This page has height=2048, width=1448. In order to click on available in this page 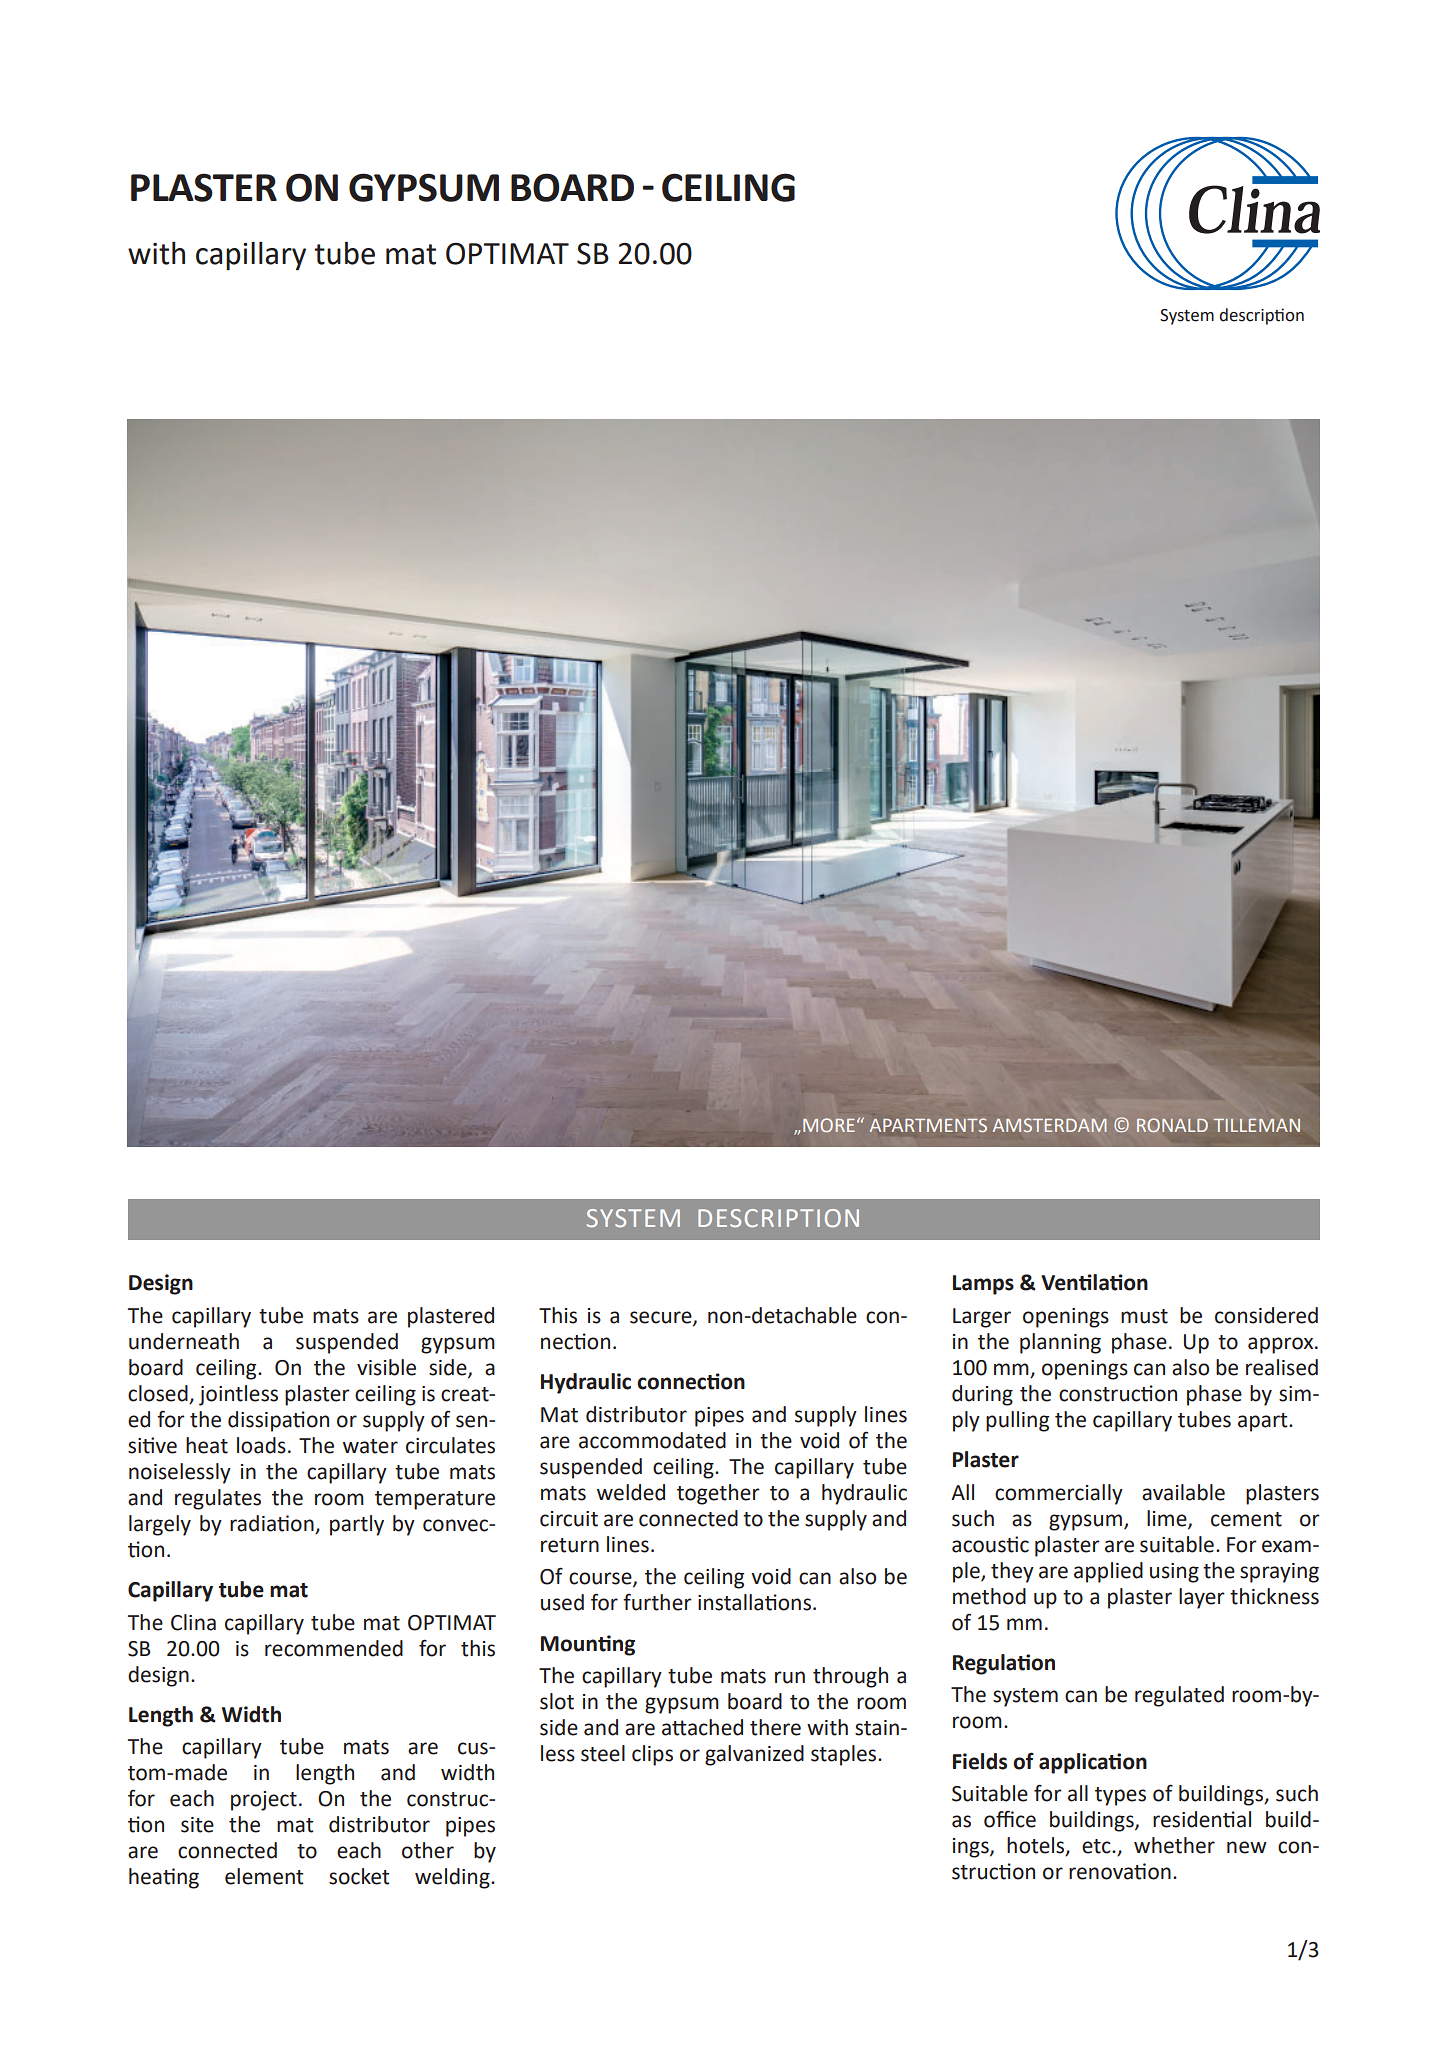, I will do `click(1183, 1492)`.
